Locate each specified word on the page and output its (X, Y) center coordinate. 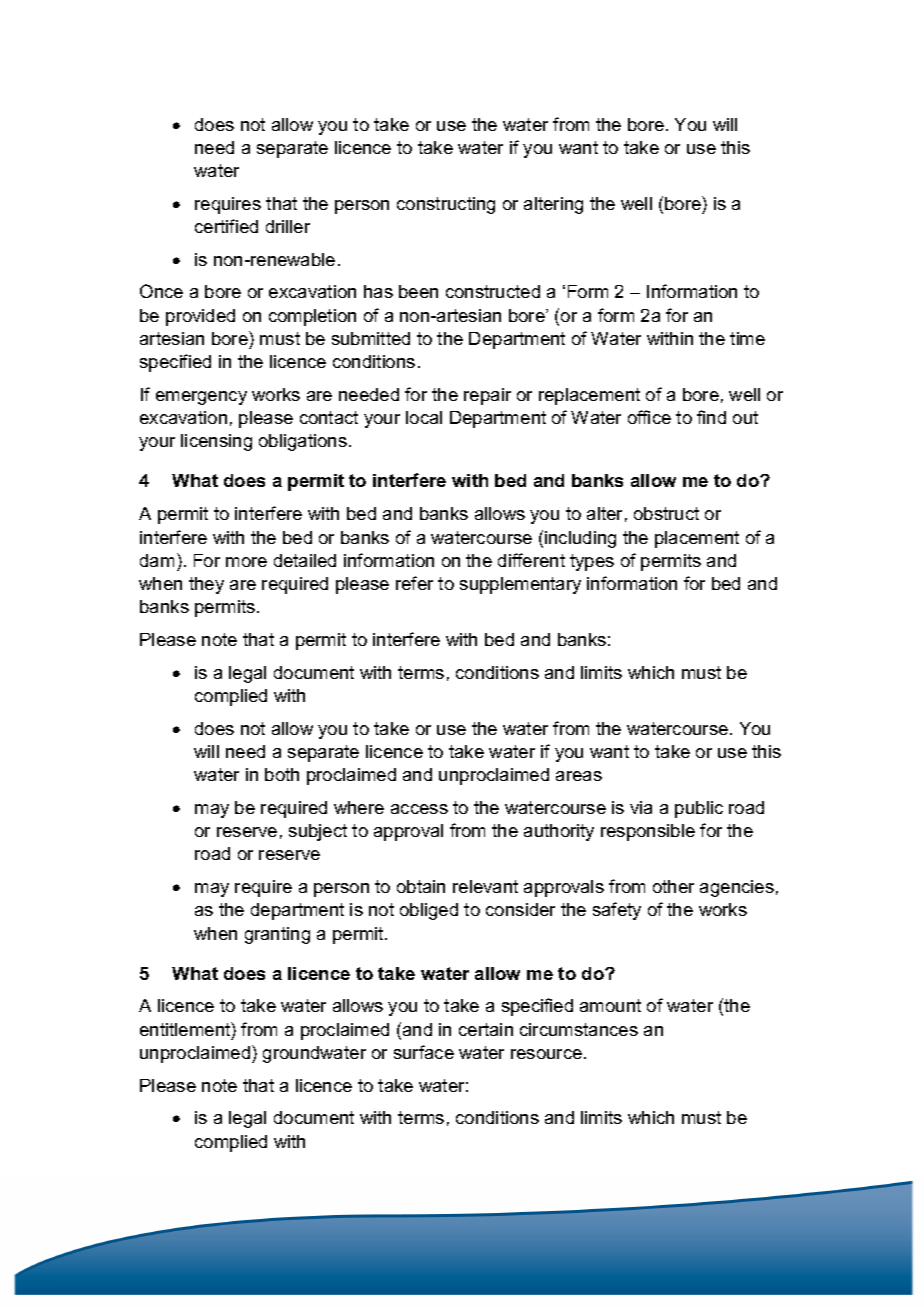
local (424, 417)
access (419, 809)
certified (226, 226)
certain (486, 1029)
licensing (216, 442)
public (699, 809)
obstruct (666, 513)
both (282, 774)
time (747, 338)
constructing (446, 205)
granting (277, 935)
